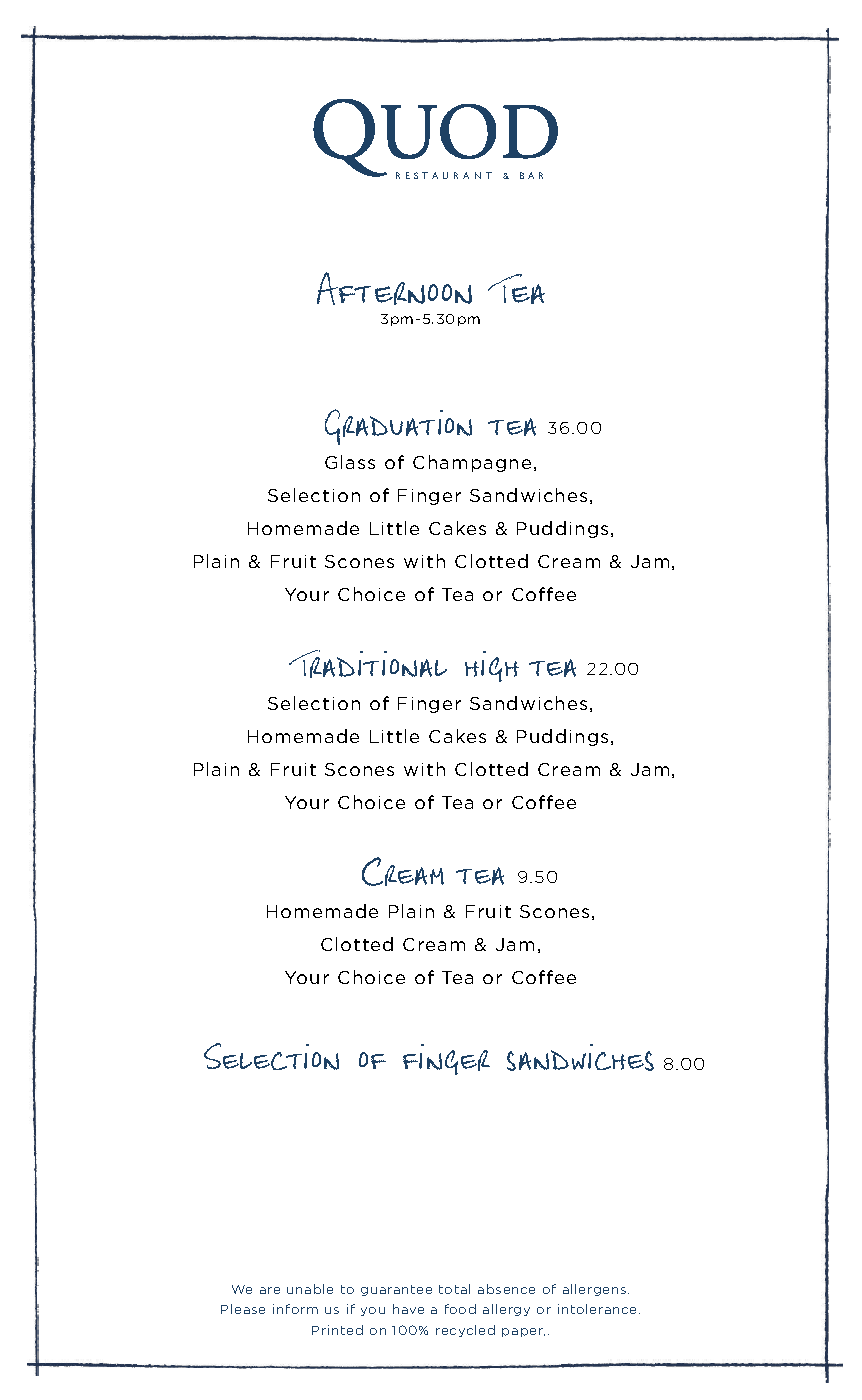  I want to click on Afternoon, so click(394, 288).
